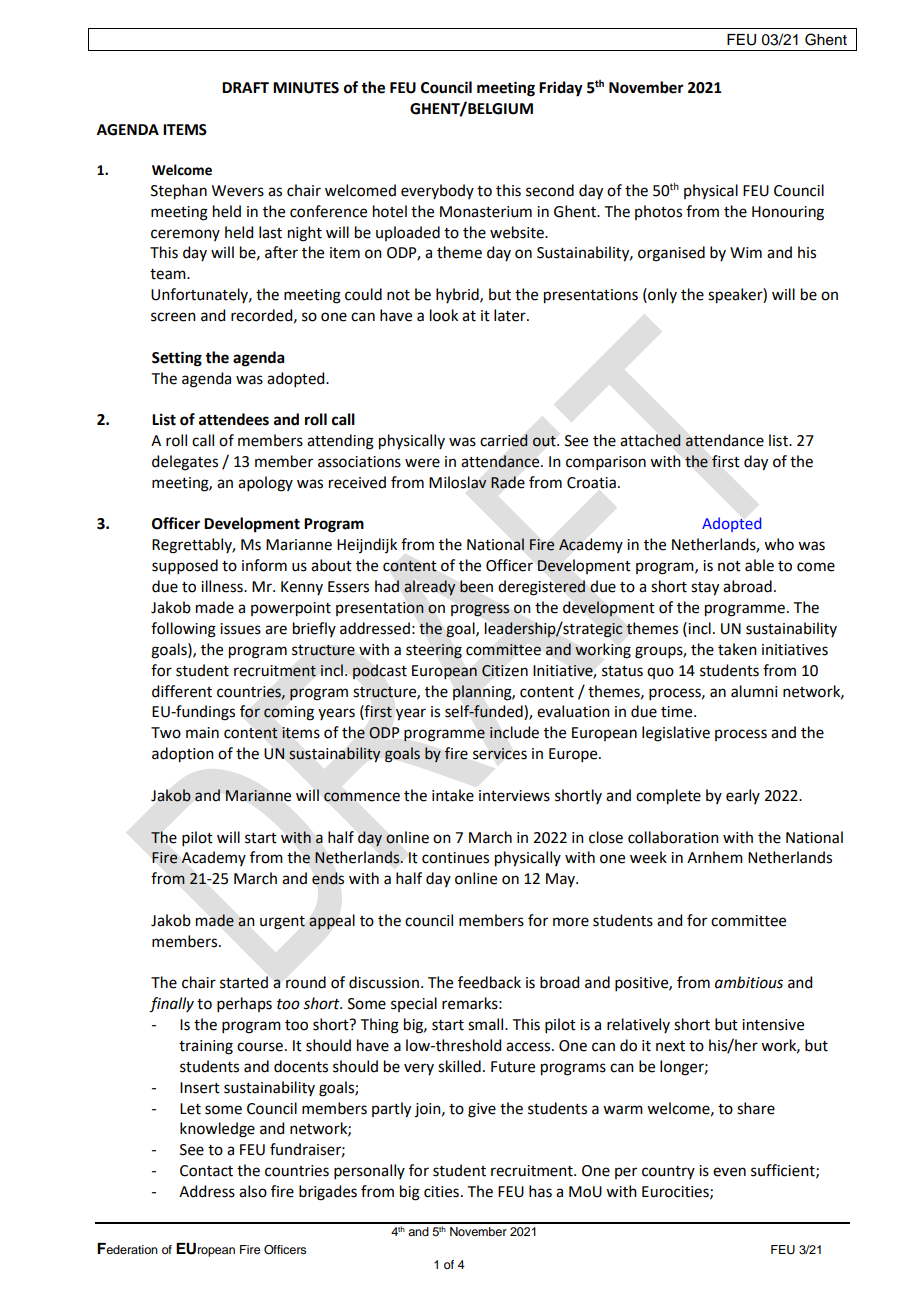 The width and height of the screenshot is (924, 1308). What do you see at coordinates (240, 629) in the screenshot?
I see `issues` at bounding box center [240, 629].
